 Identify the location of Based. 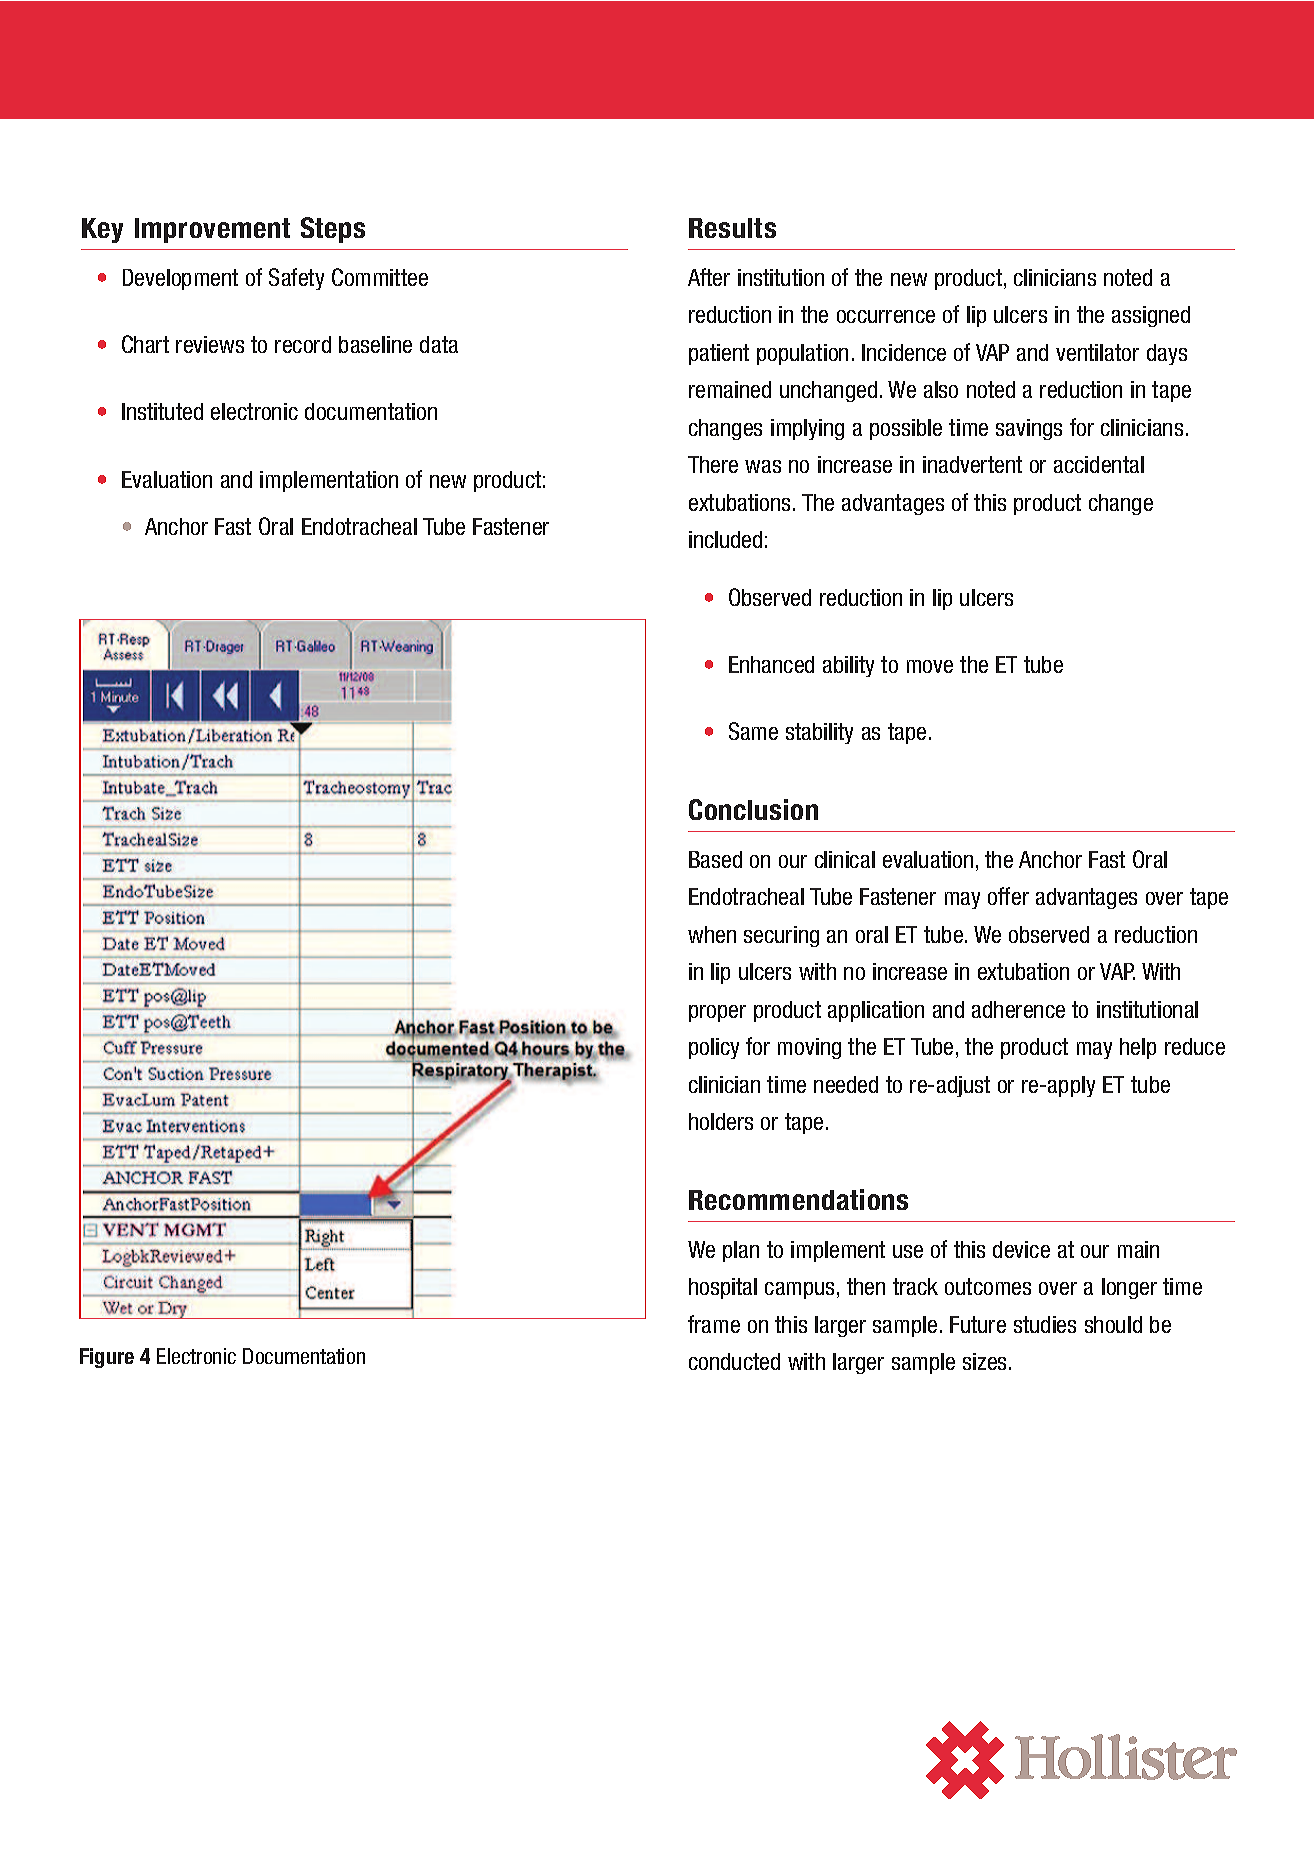
(715, 859).
